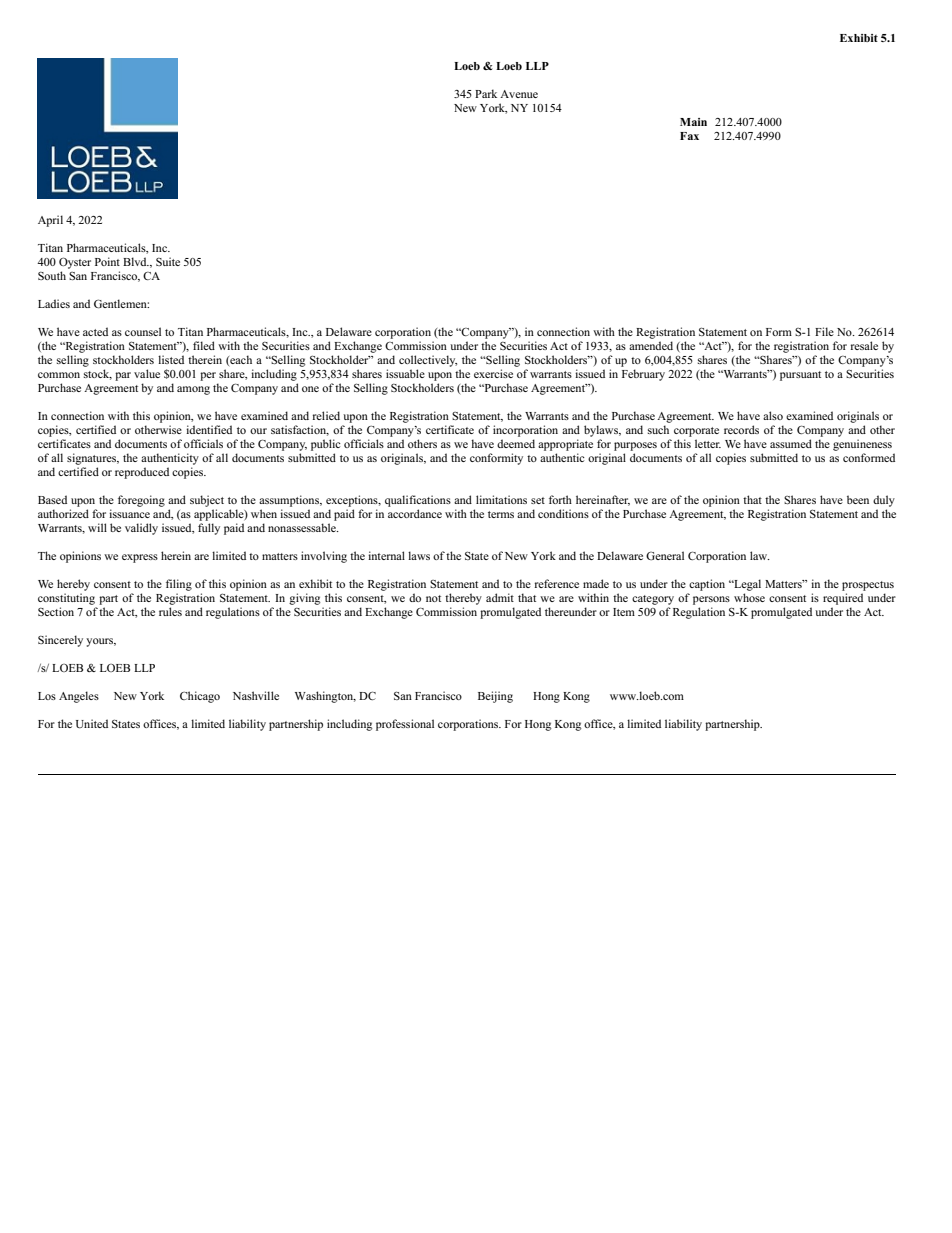 The height and width of the document is (1233, 952). I want to click on counsel, so click(143, 331).
